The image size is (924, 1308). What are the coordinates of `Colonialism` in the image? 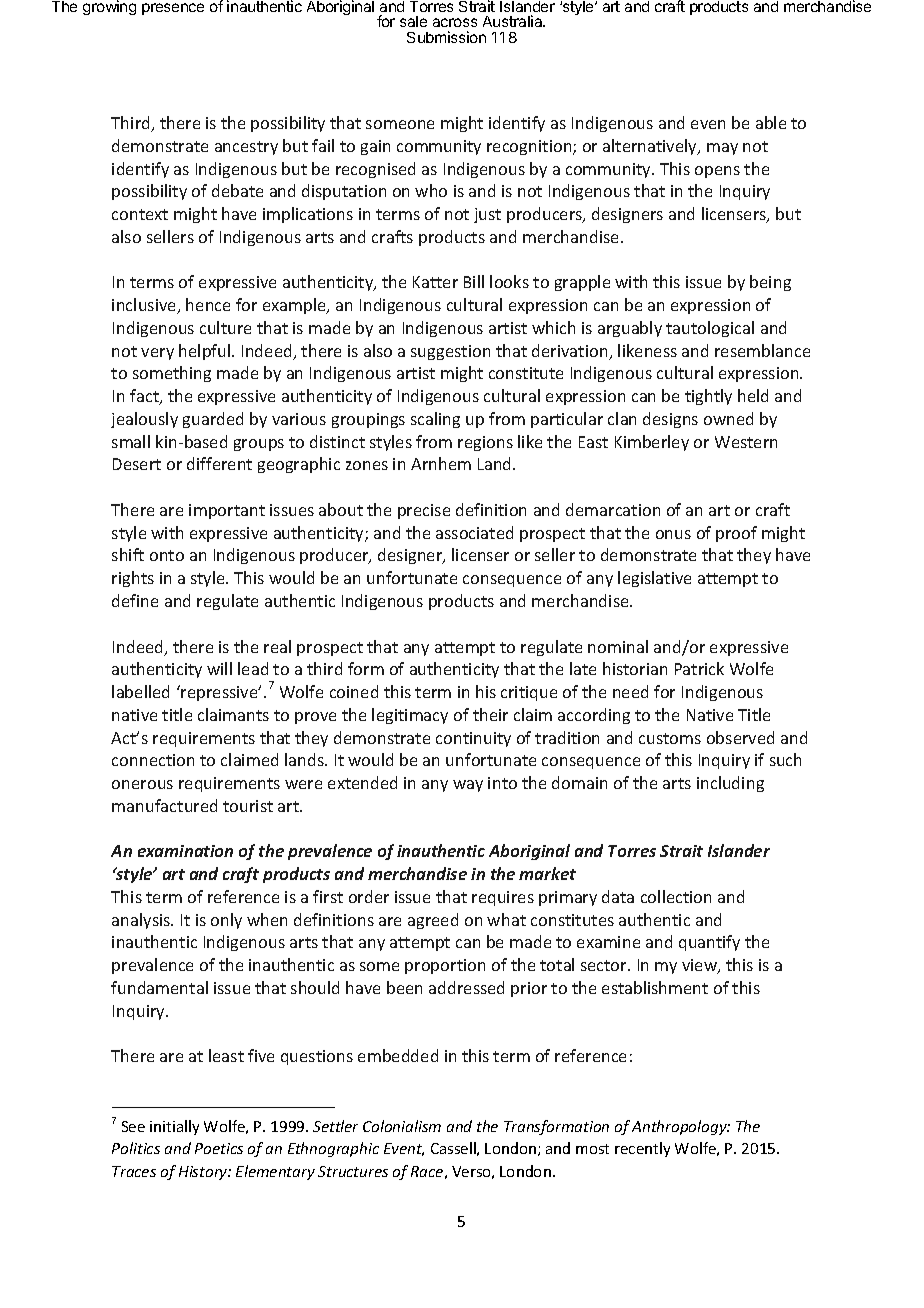 It's located at (402, 1126).
